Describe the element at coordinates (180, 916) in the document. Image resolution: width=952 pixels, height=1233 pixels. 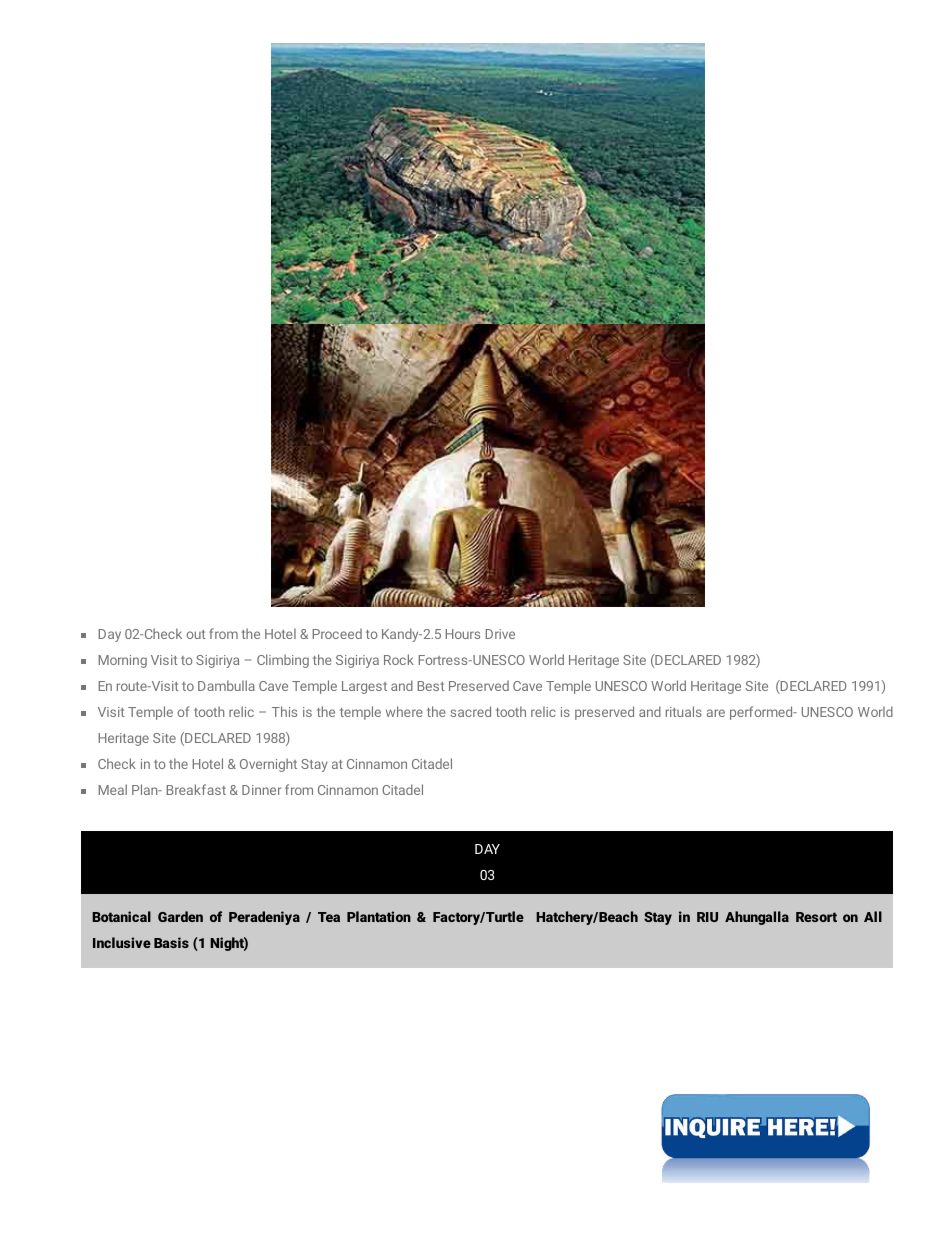
I see `Garden` at that location.
